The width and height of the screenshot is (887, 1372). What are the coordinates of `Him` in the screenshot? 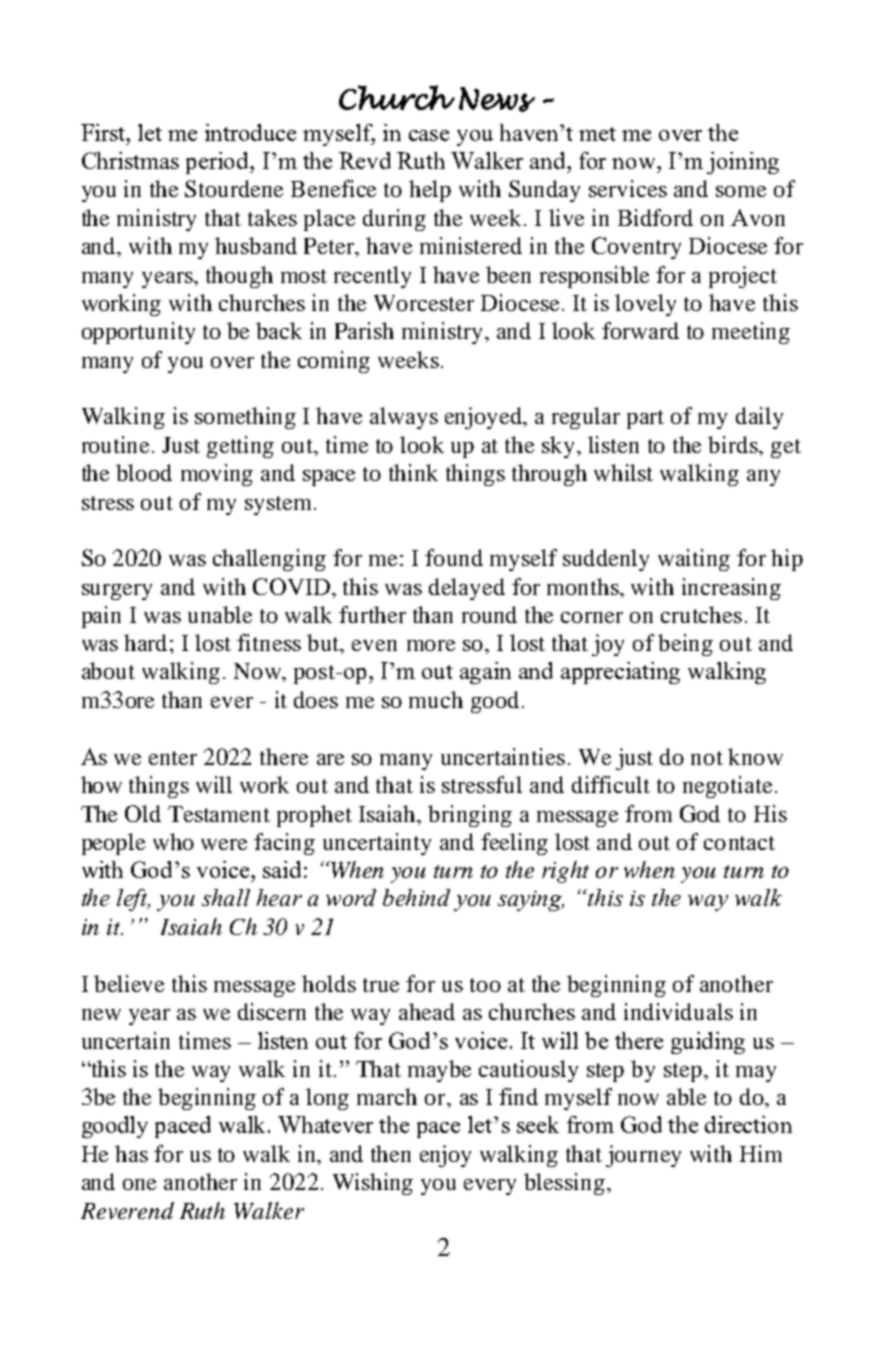 It's located at (761, 1153).
